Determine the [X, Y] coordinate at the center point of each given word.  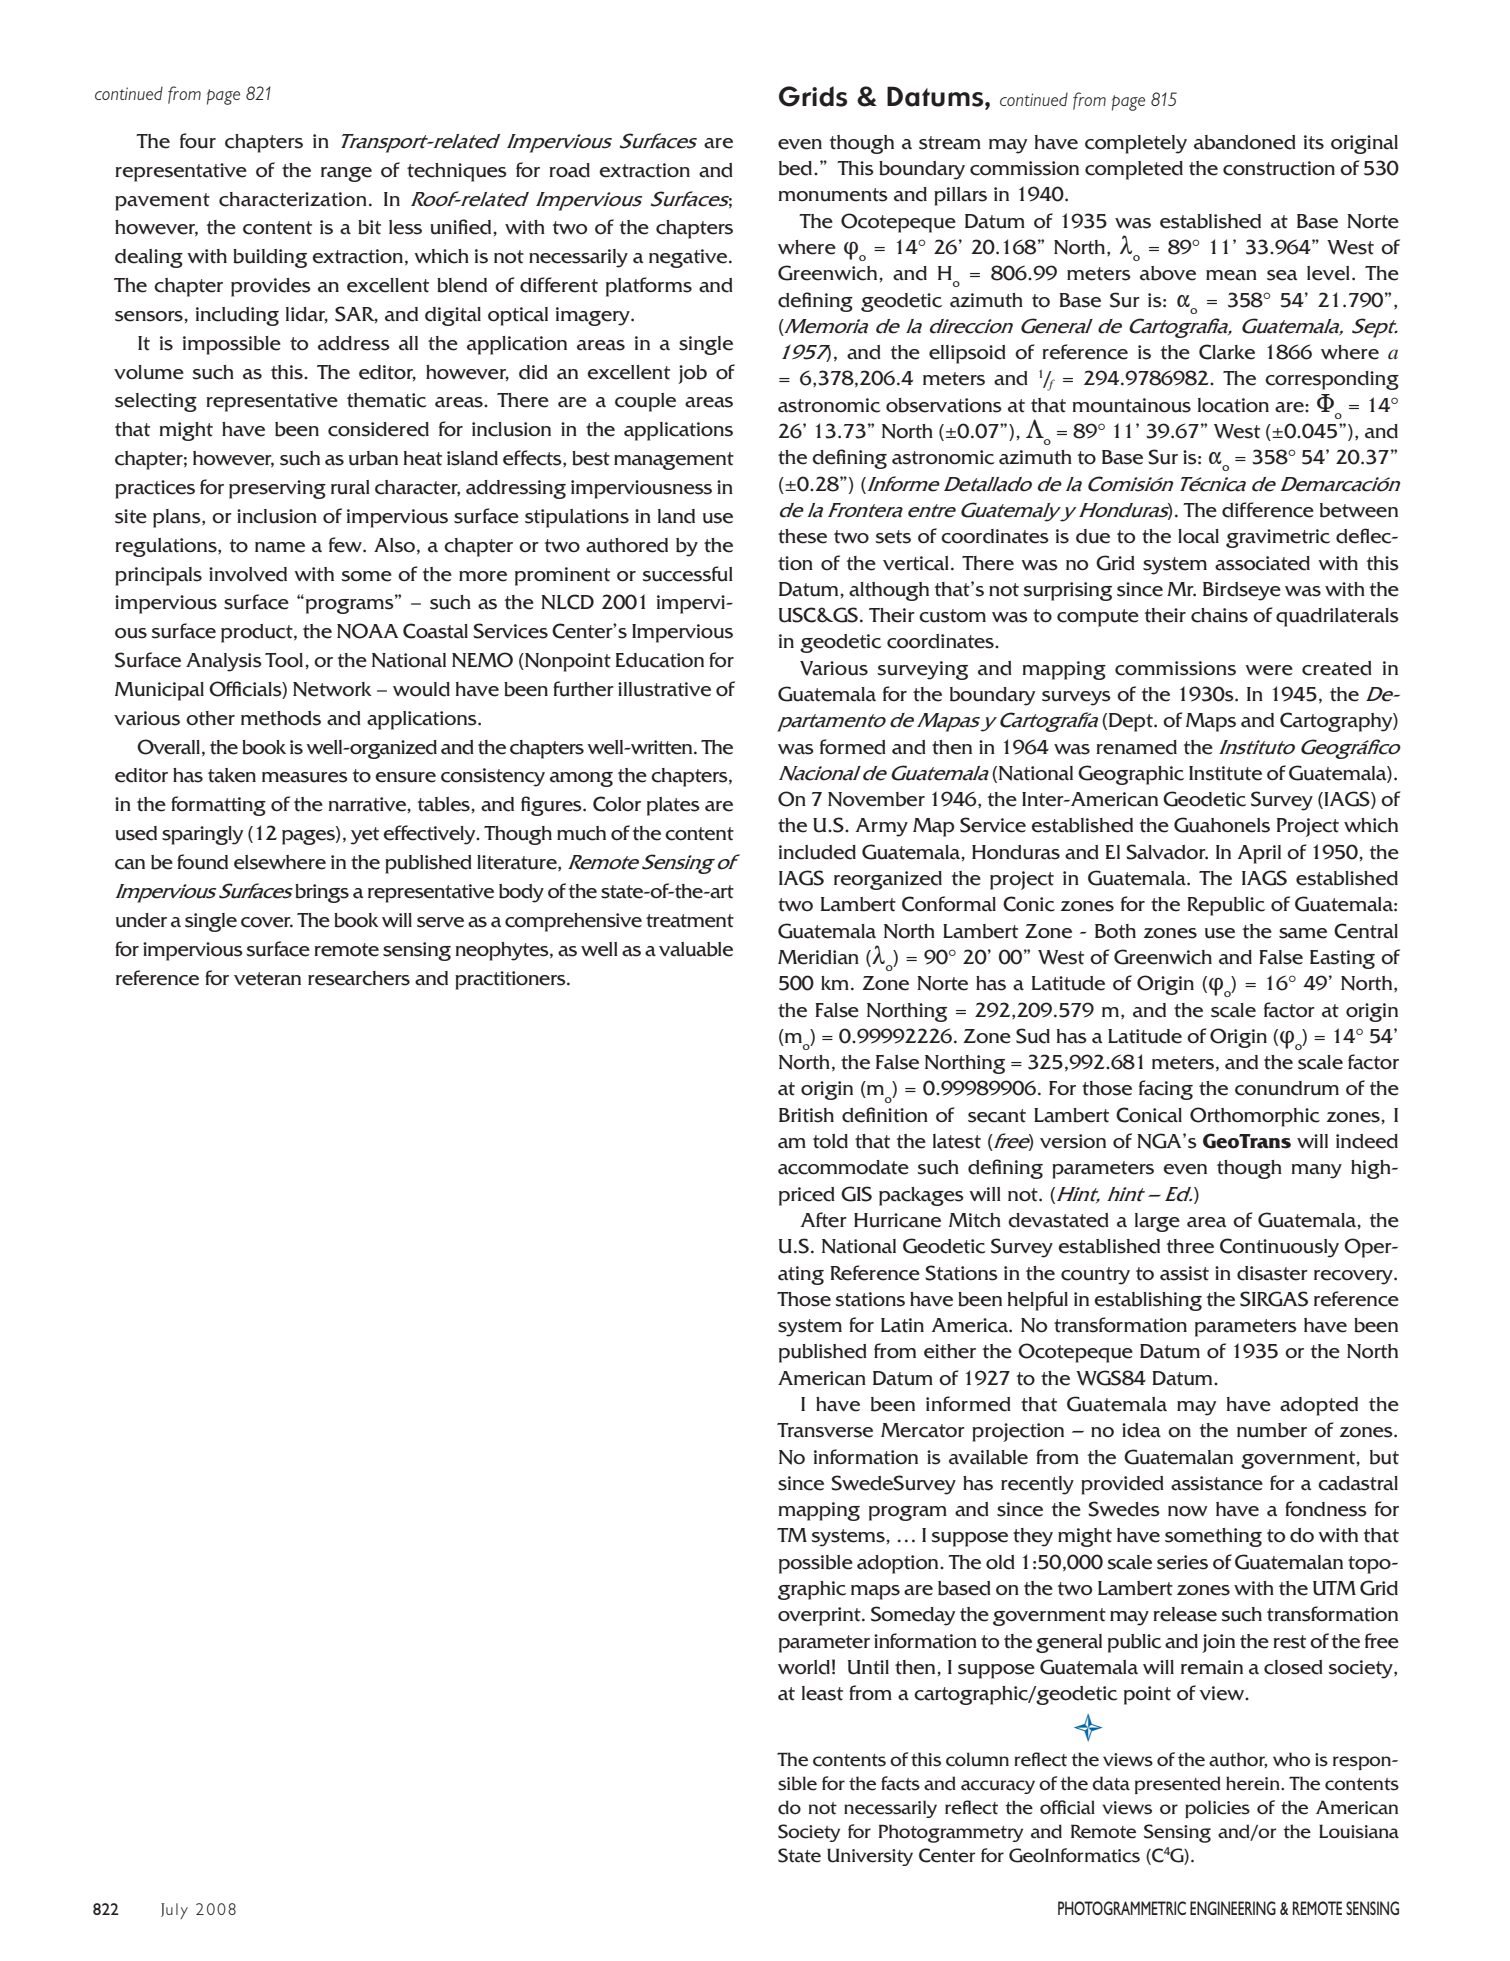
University [870, 1857]
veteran [267, 979]
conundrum [1287, 1088]
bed [797, 168]
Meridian [818, 957]
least [822, 1693]
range [346, 174]
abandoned [1245, 142]
